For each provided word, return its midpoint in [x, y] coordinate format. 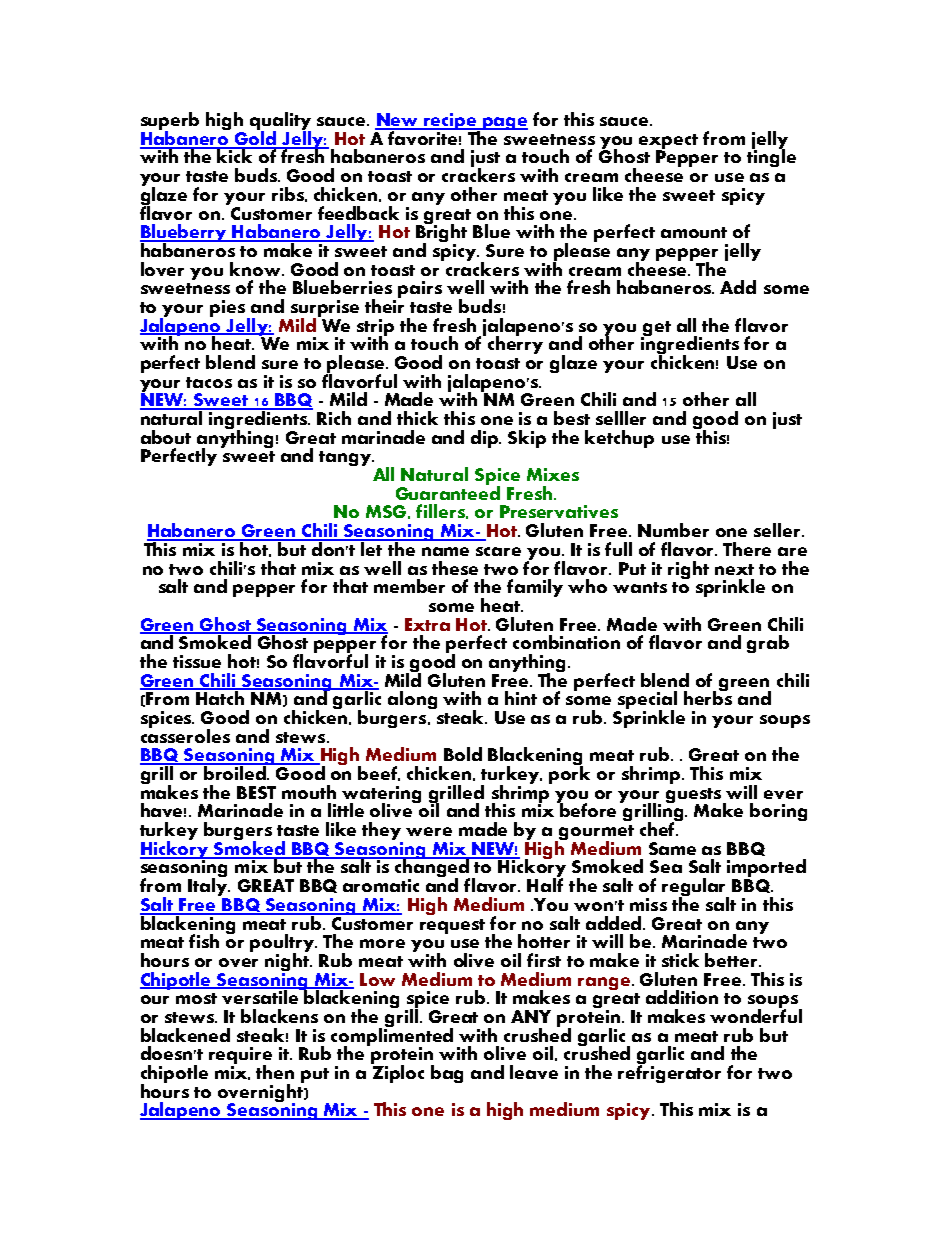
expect [668, 143]
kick [236, 155]
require [240, 1057]
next [734, 569]
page [504, 123]
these [455, 568]
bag [447, 1074]
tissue [197, 661]
